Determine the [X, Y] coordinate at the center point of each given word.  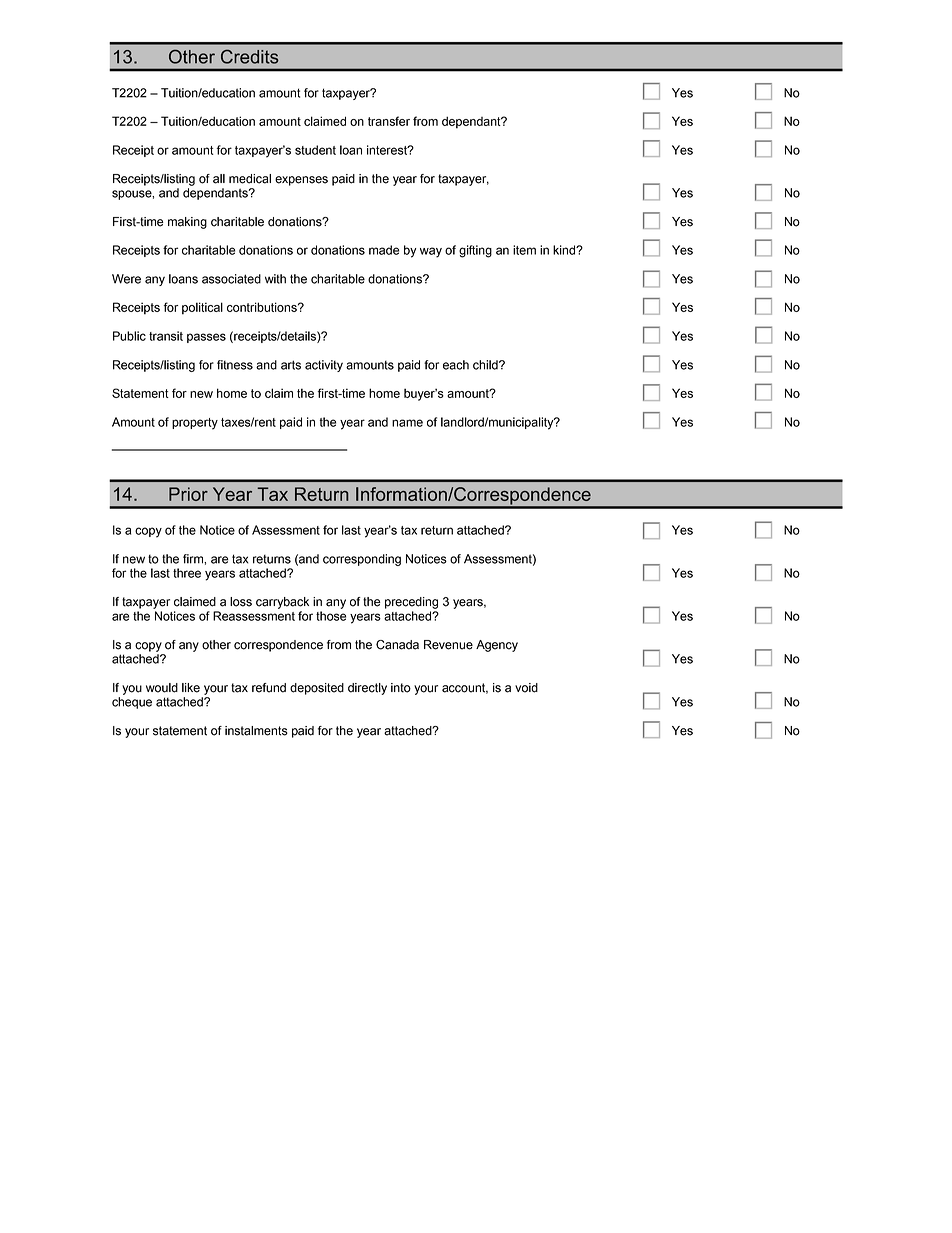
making [187, 223]
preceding [411, 603]
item [524, 250]
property [195, 424]
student [315, 150]
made [384, 250]
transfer [389, 121]
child [486, 365]
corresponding [362, 560]
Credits [250, 56]
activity [324, 366]
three [187, 573]
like [191, 688]
